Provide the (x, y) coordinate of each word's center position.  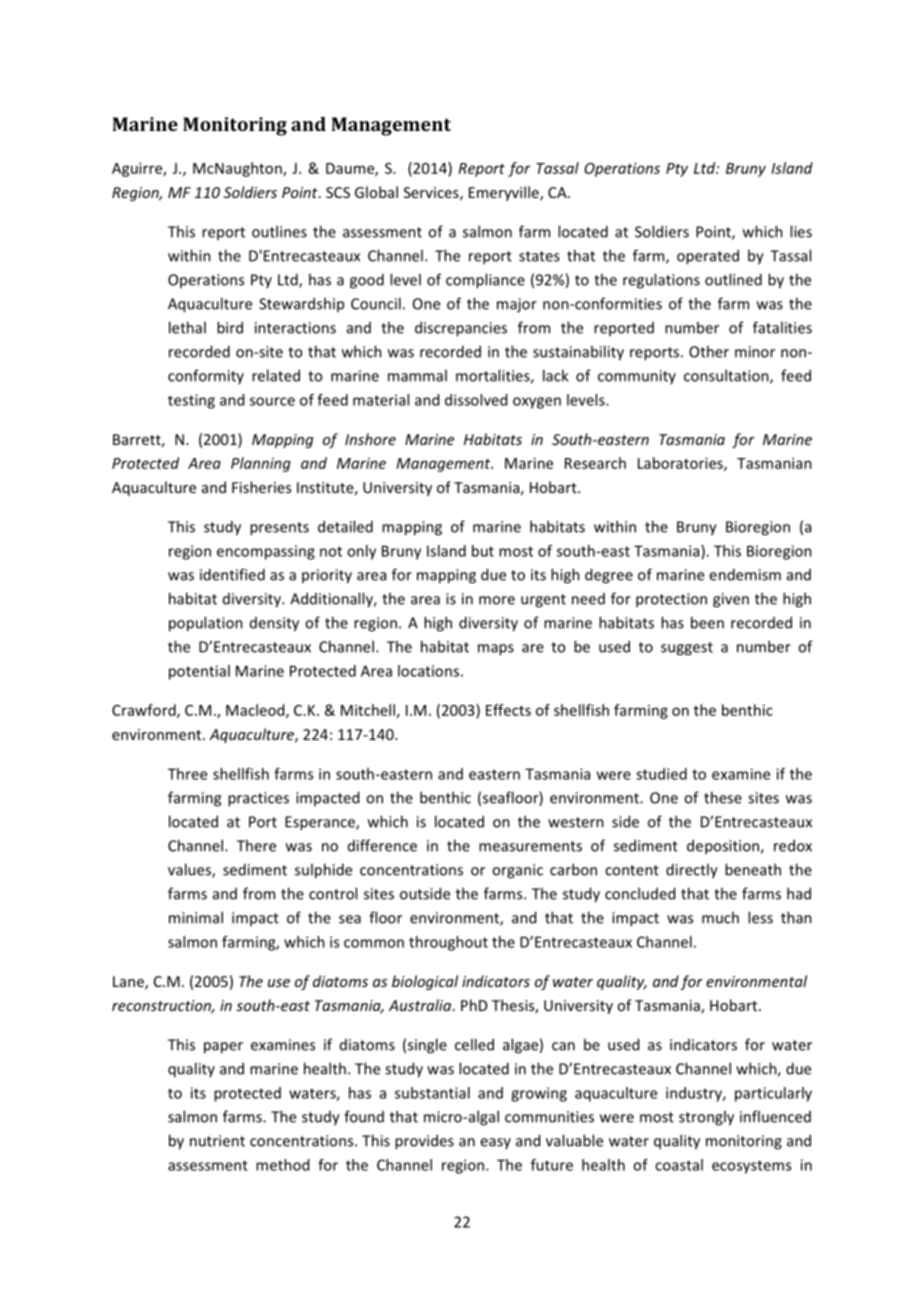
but (483, 551)
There (256, 845)
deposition (724, 847)
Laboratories (681, 464)
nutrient (217, 1141)
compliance (485, 281)
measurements (530, 846)
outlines (279, 231)
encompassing (266, 552)
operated (708, 257)
